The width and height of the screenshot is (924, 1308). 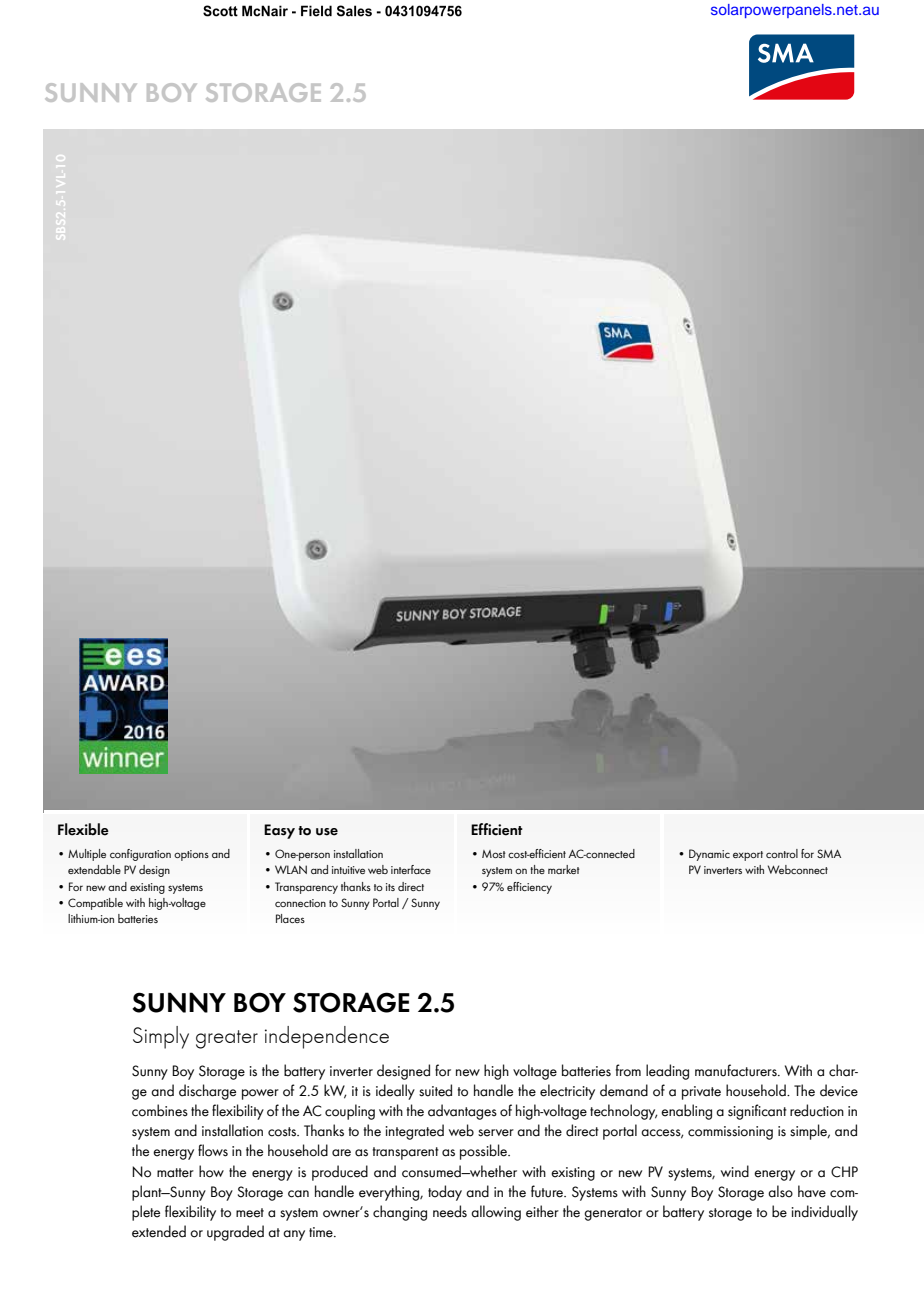 What do you see at coordinates (327, 1037) in the screenshot?
I see `independence` at bounding box center [327, 1037].
